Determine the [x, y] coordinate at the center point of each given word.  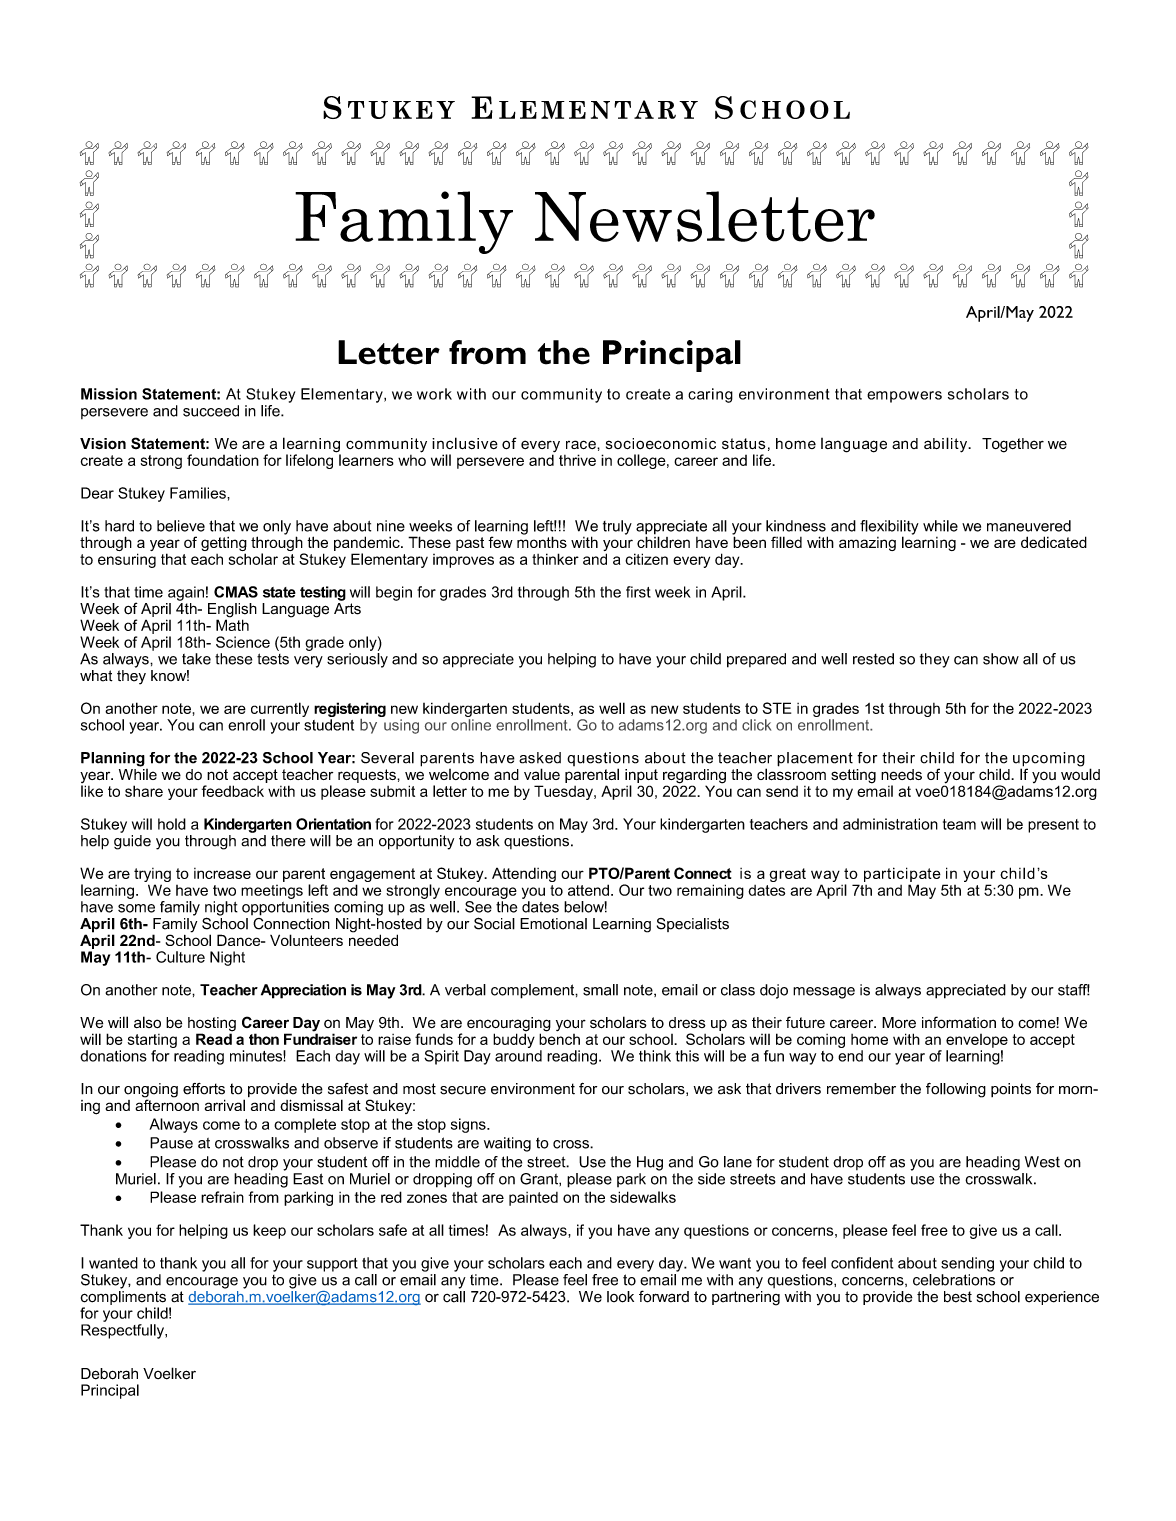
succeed [211, 411]
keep [269, 1231]
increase [222, 873]
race [582, 444]
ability [947, 445]
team [959, 824]
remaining [710, 891]
